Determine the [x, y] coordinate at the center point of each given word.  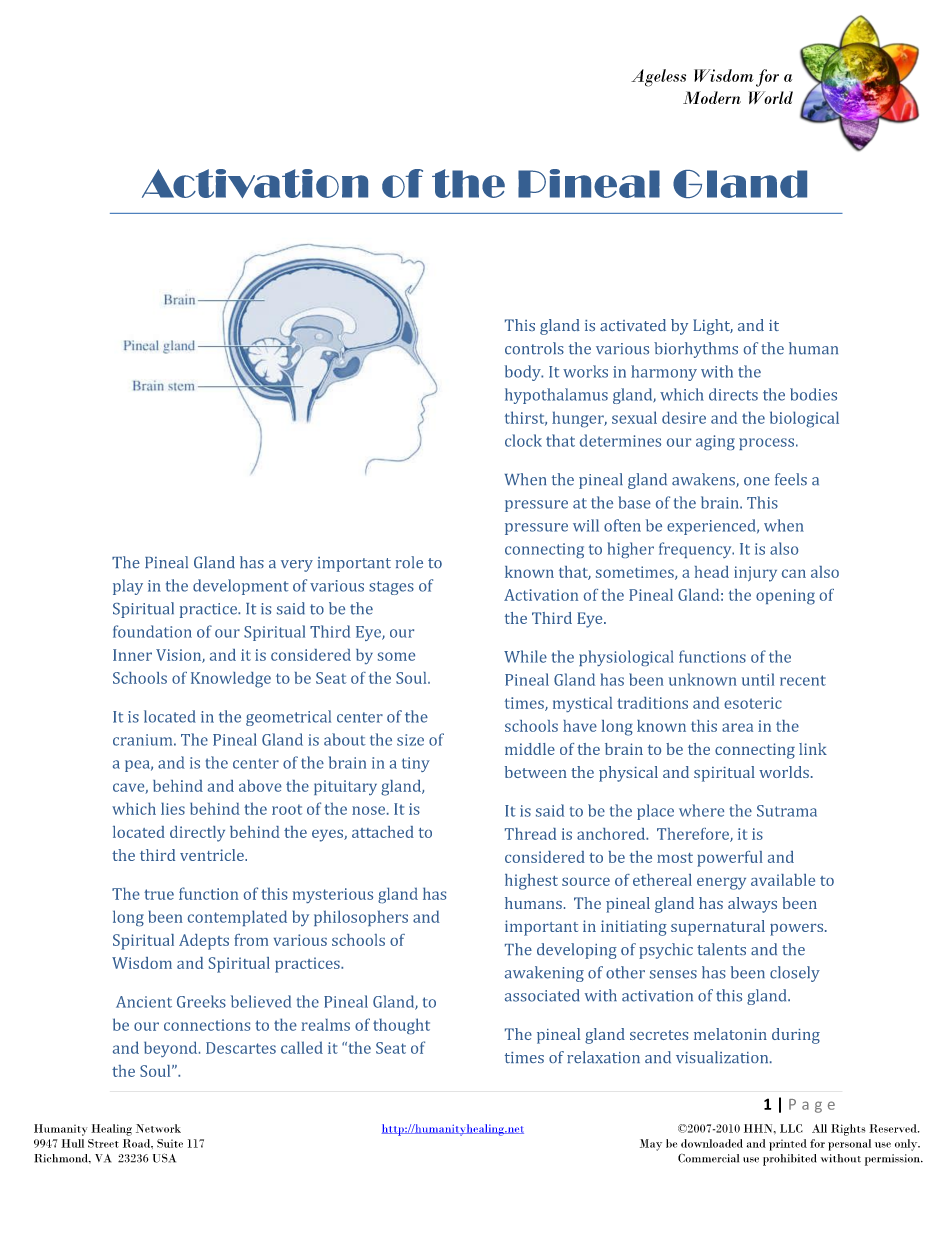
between [536, 772]
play [128, 587]
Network [158, 1128]
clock [523, 440]
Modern [712, 97]
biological [804, 419]
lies [173, 808]
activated [633, 325]
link [813, 749]
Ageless [658, 78]
